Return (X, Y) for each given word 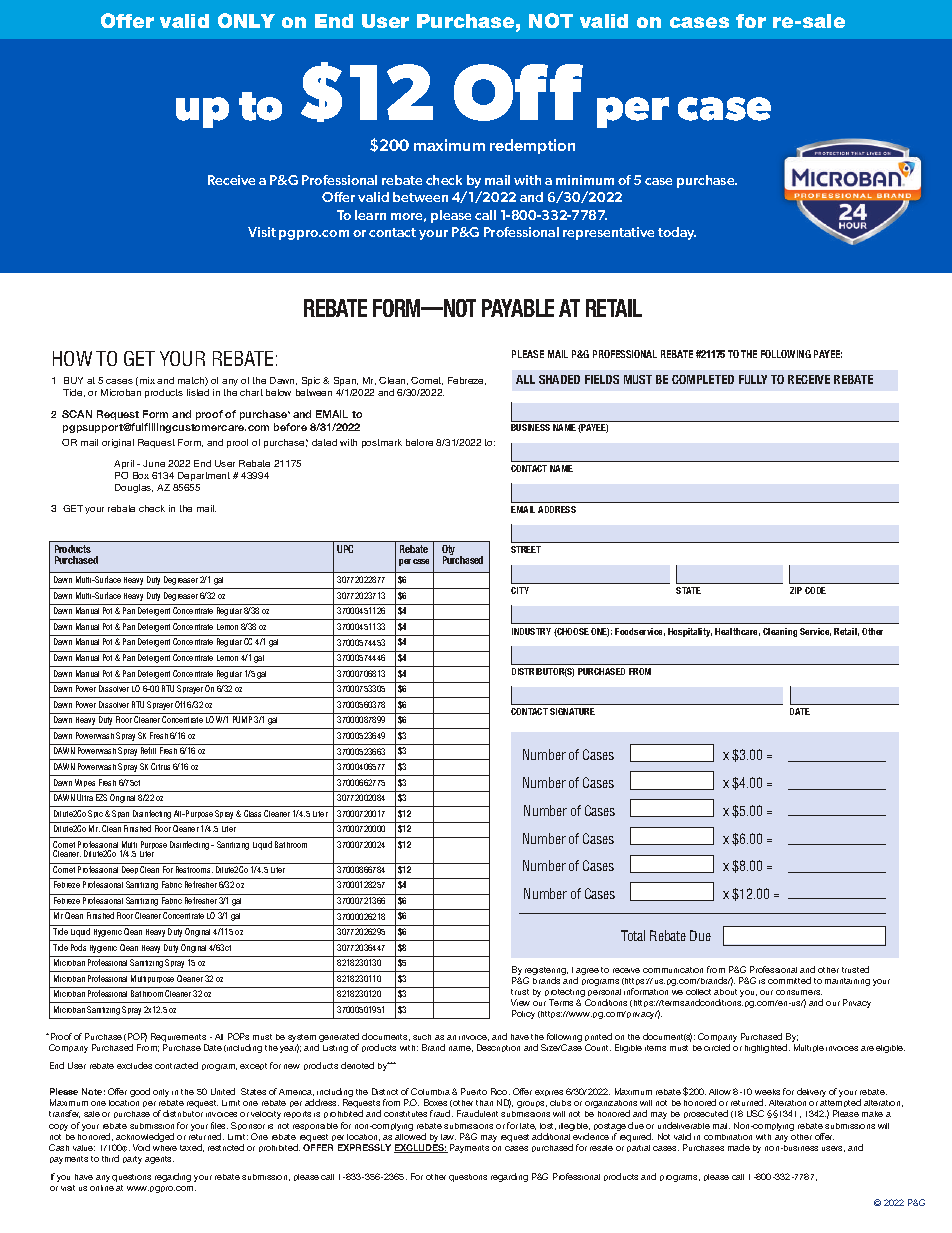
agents (159, 1160)
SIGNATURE (572, 711)
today (677, 233)
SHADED (559, 379)
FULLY (753, 379)
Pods (78, 947)
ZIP (796, 590)
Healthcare (737, 632)
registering (546, 972)
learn (370, 215)
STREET (526, 549)
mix (147, 380)
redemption (532, 146)
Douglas (134, 488)
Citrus (160, 766)
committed (789, 980)
